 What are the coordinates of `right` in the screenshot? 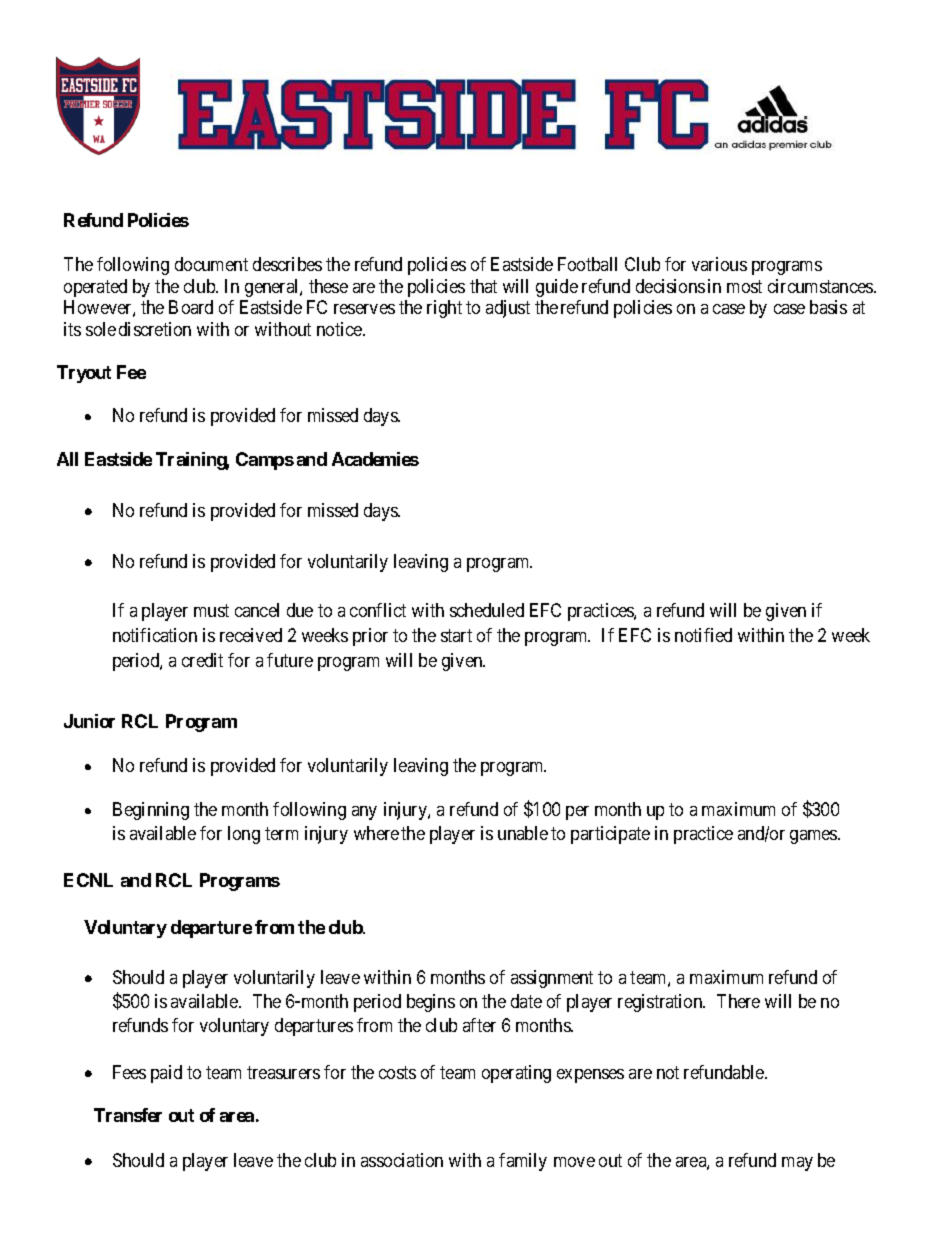 It's located at (444, 309).
